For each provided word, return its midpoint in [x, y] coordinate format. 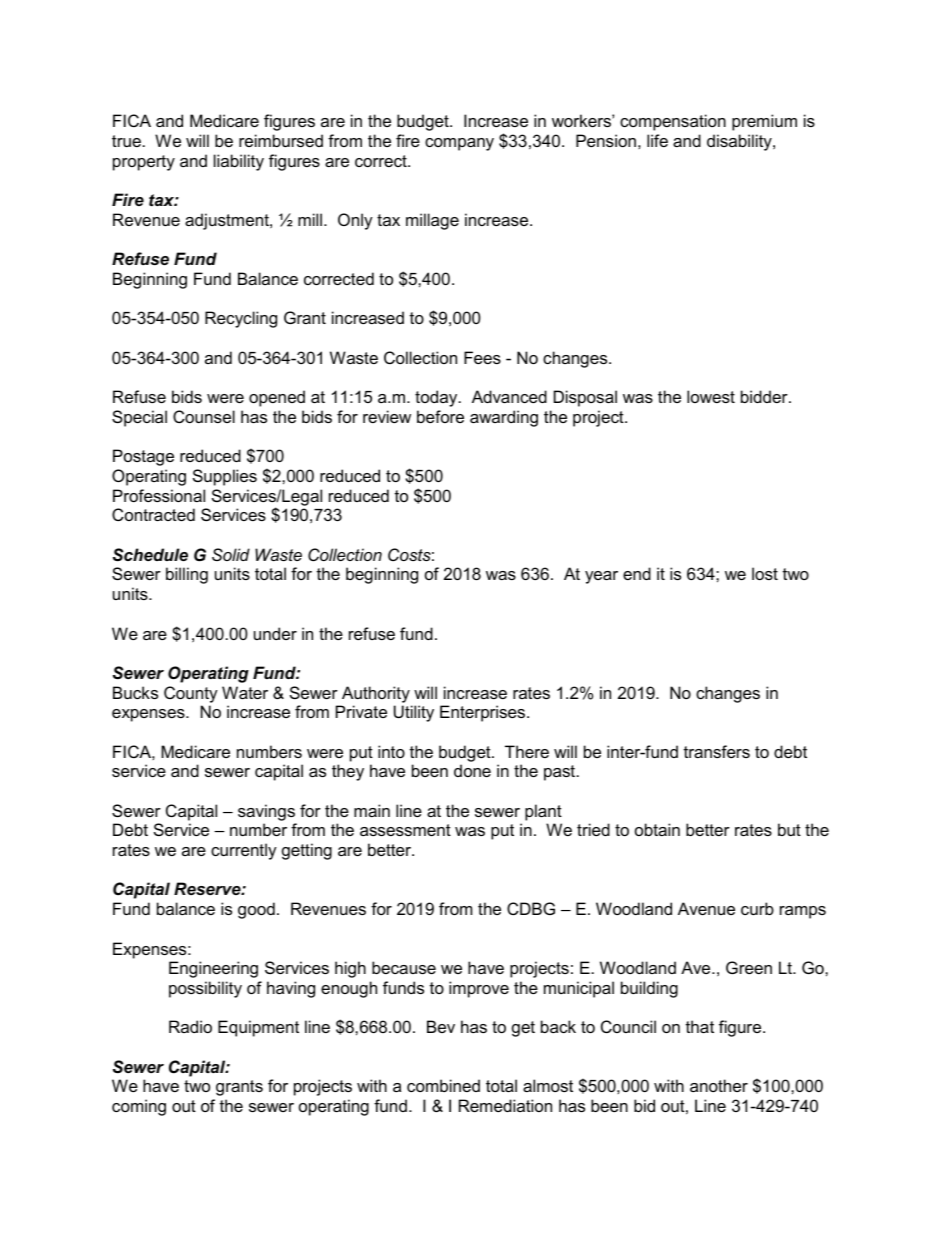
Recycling [241, 319]
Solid [231, 554]
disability [740, 142]
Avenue [706, 908]
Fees [482, 357]
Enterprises [484, 713]
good [256, 910]
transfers [717, 751]
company [459, 144]
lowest [711, 396]
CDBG [531, 908]
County [191, 694]
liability [239, 162]
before [440, 416]
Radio [190, 1026]
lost [765, 573]
